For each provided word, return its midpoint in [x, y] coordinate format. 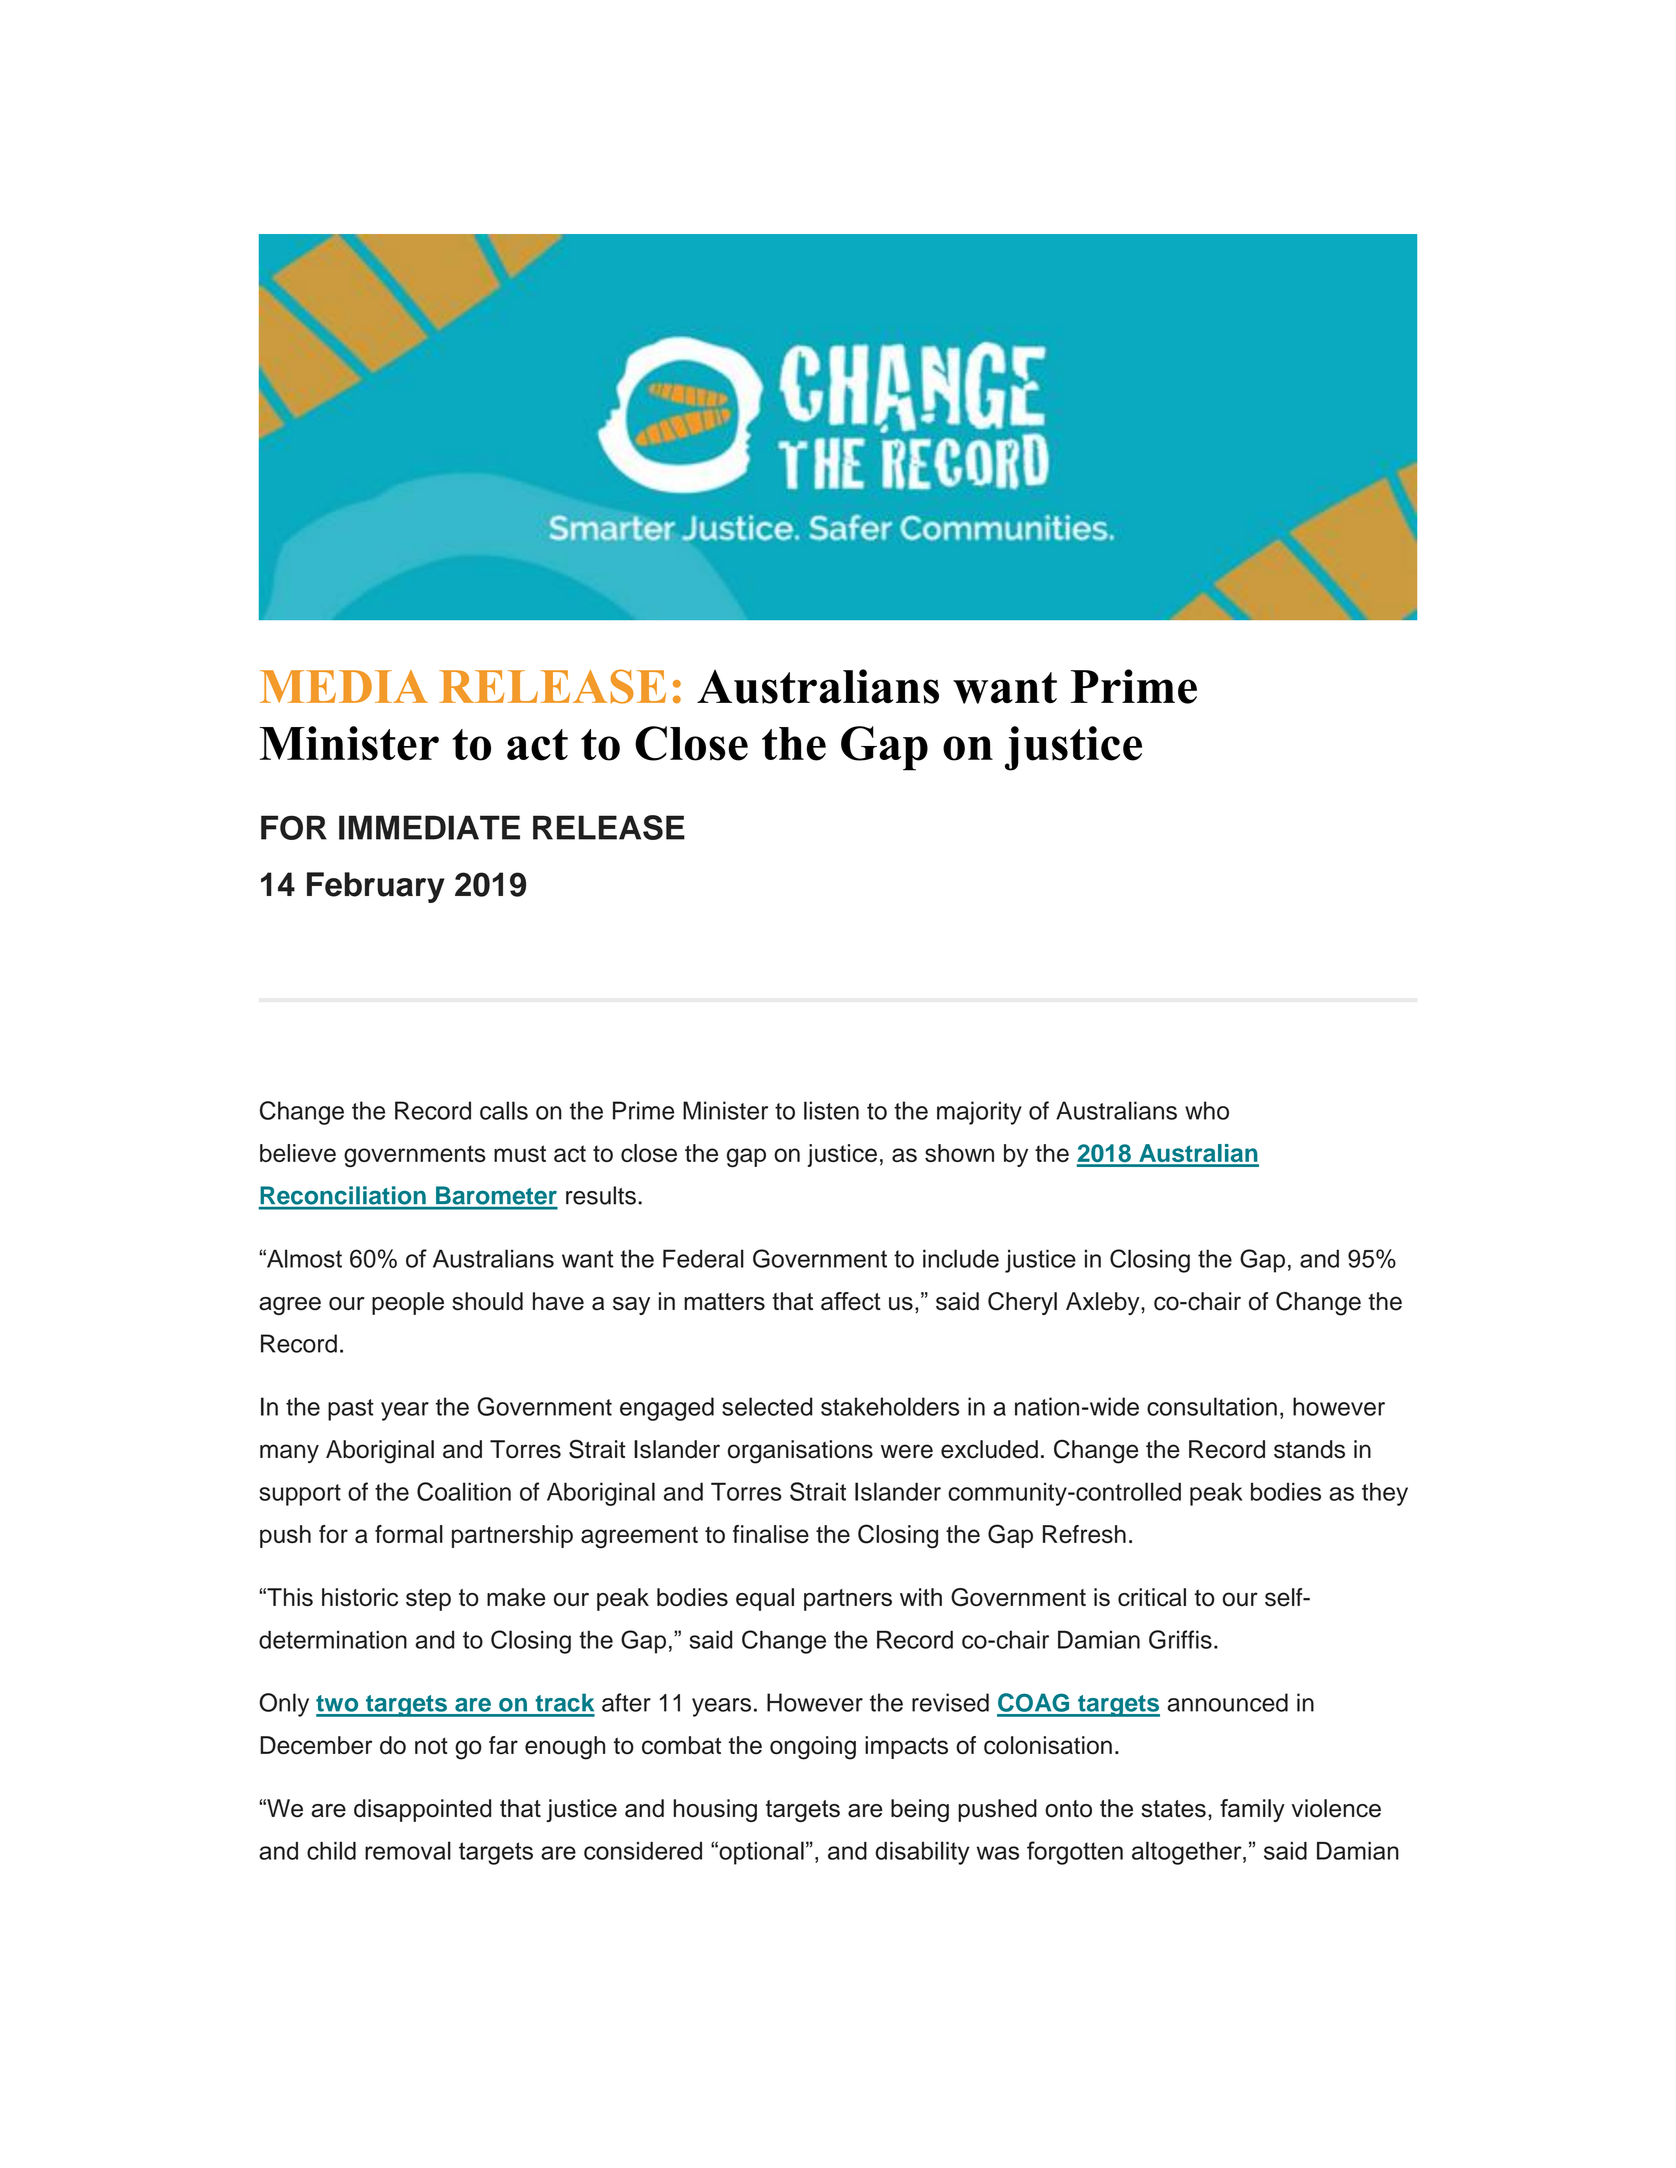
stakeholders [890, 1406]
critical [1152, 1597]
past [351, 1410]
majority [979, 1113]
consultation [1212, 1406]
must [520, 1153]
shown [959, 1153]
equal [765, 1599]
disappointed [422, 1810]
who [1207, 1110]
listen [831, 1110]
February [376, 887]
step [428, 1600]
